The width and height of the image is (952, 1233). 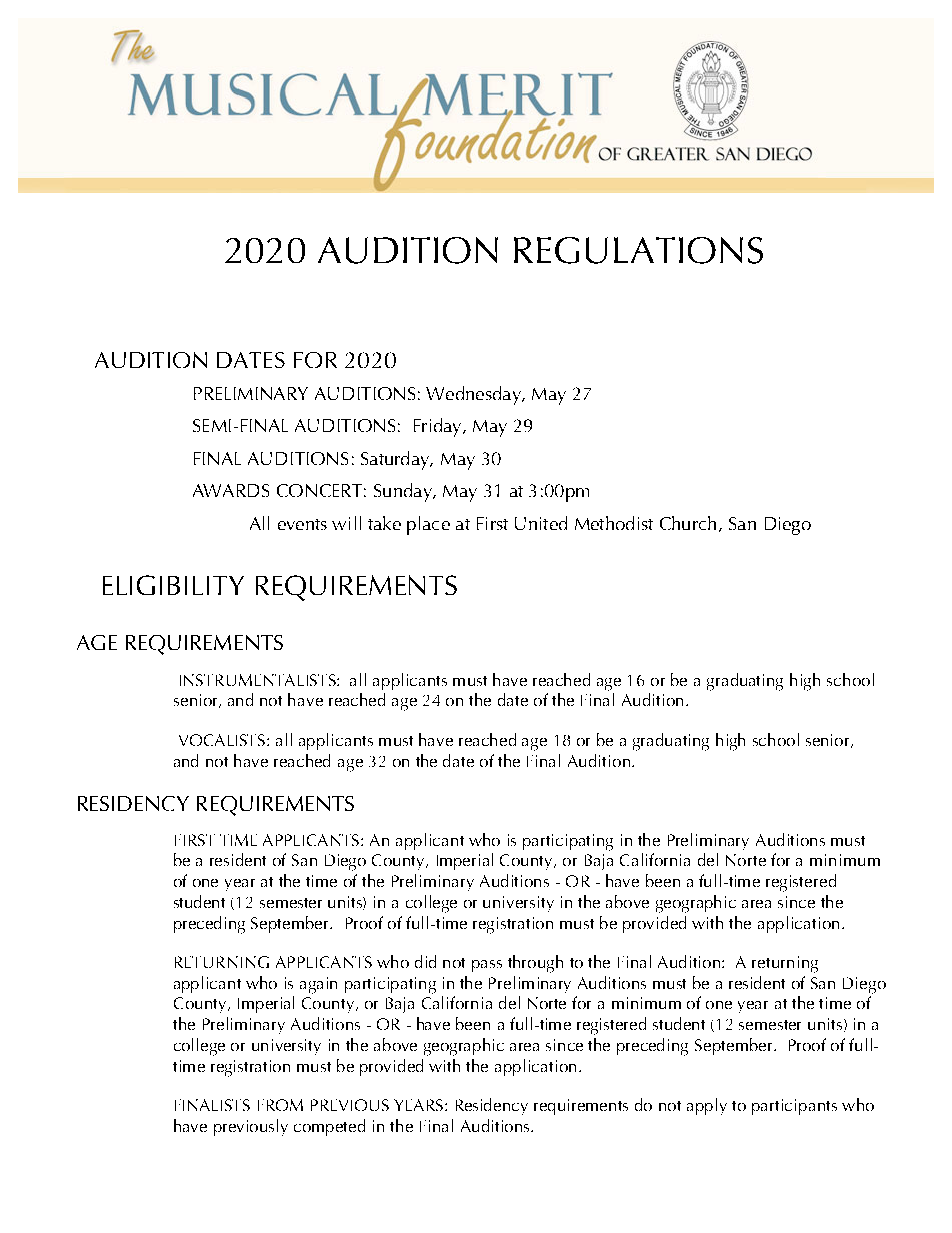 I want to click on REGULATIONS, so click(x=638, y=250).
